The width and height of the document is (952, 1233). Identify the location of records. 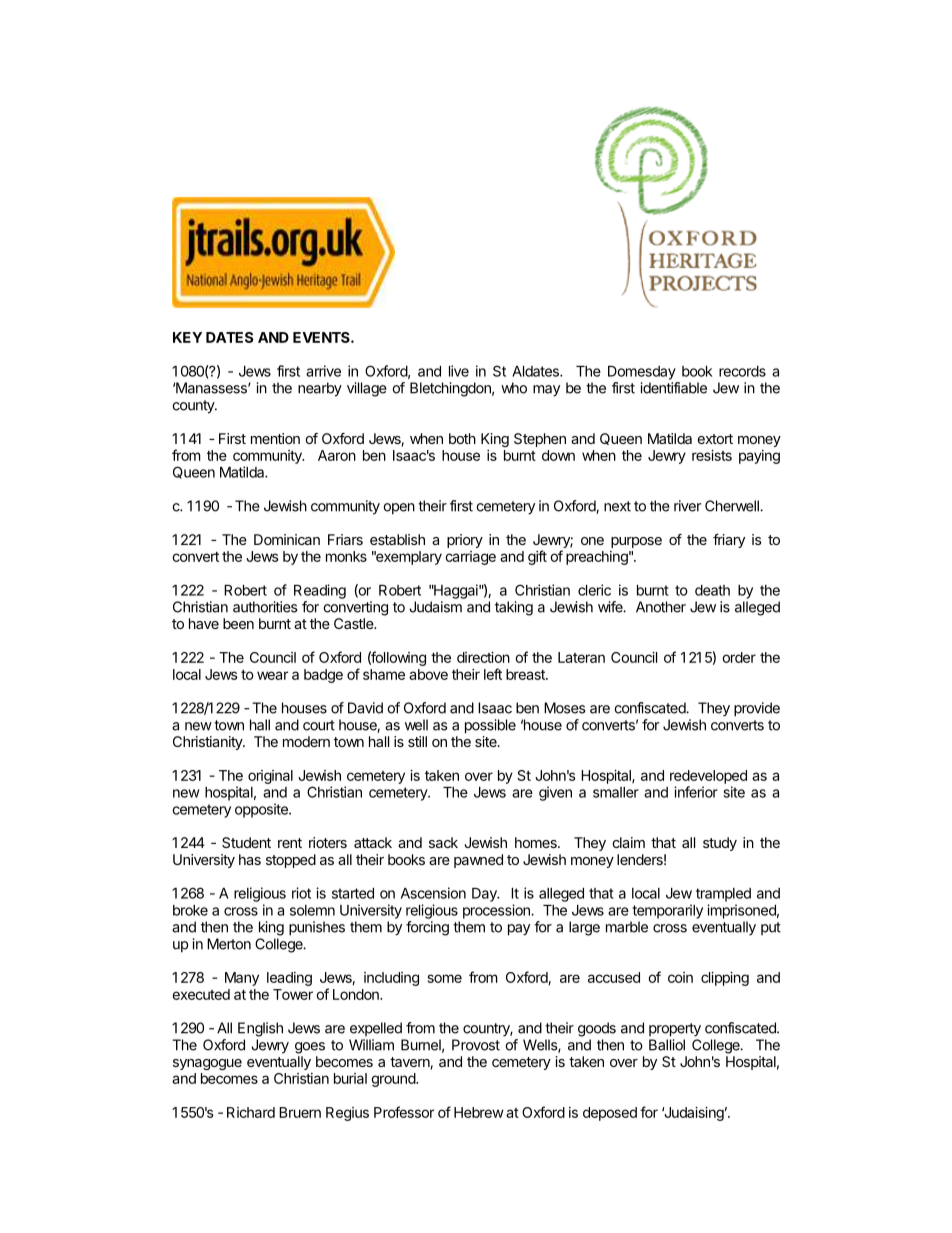
(742, 371).
